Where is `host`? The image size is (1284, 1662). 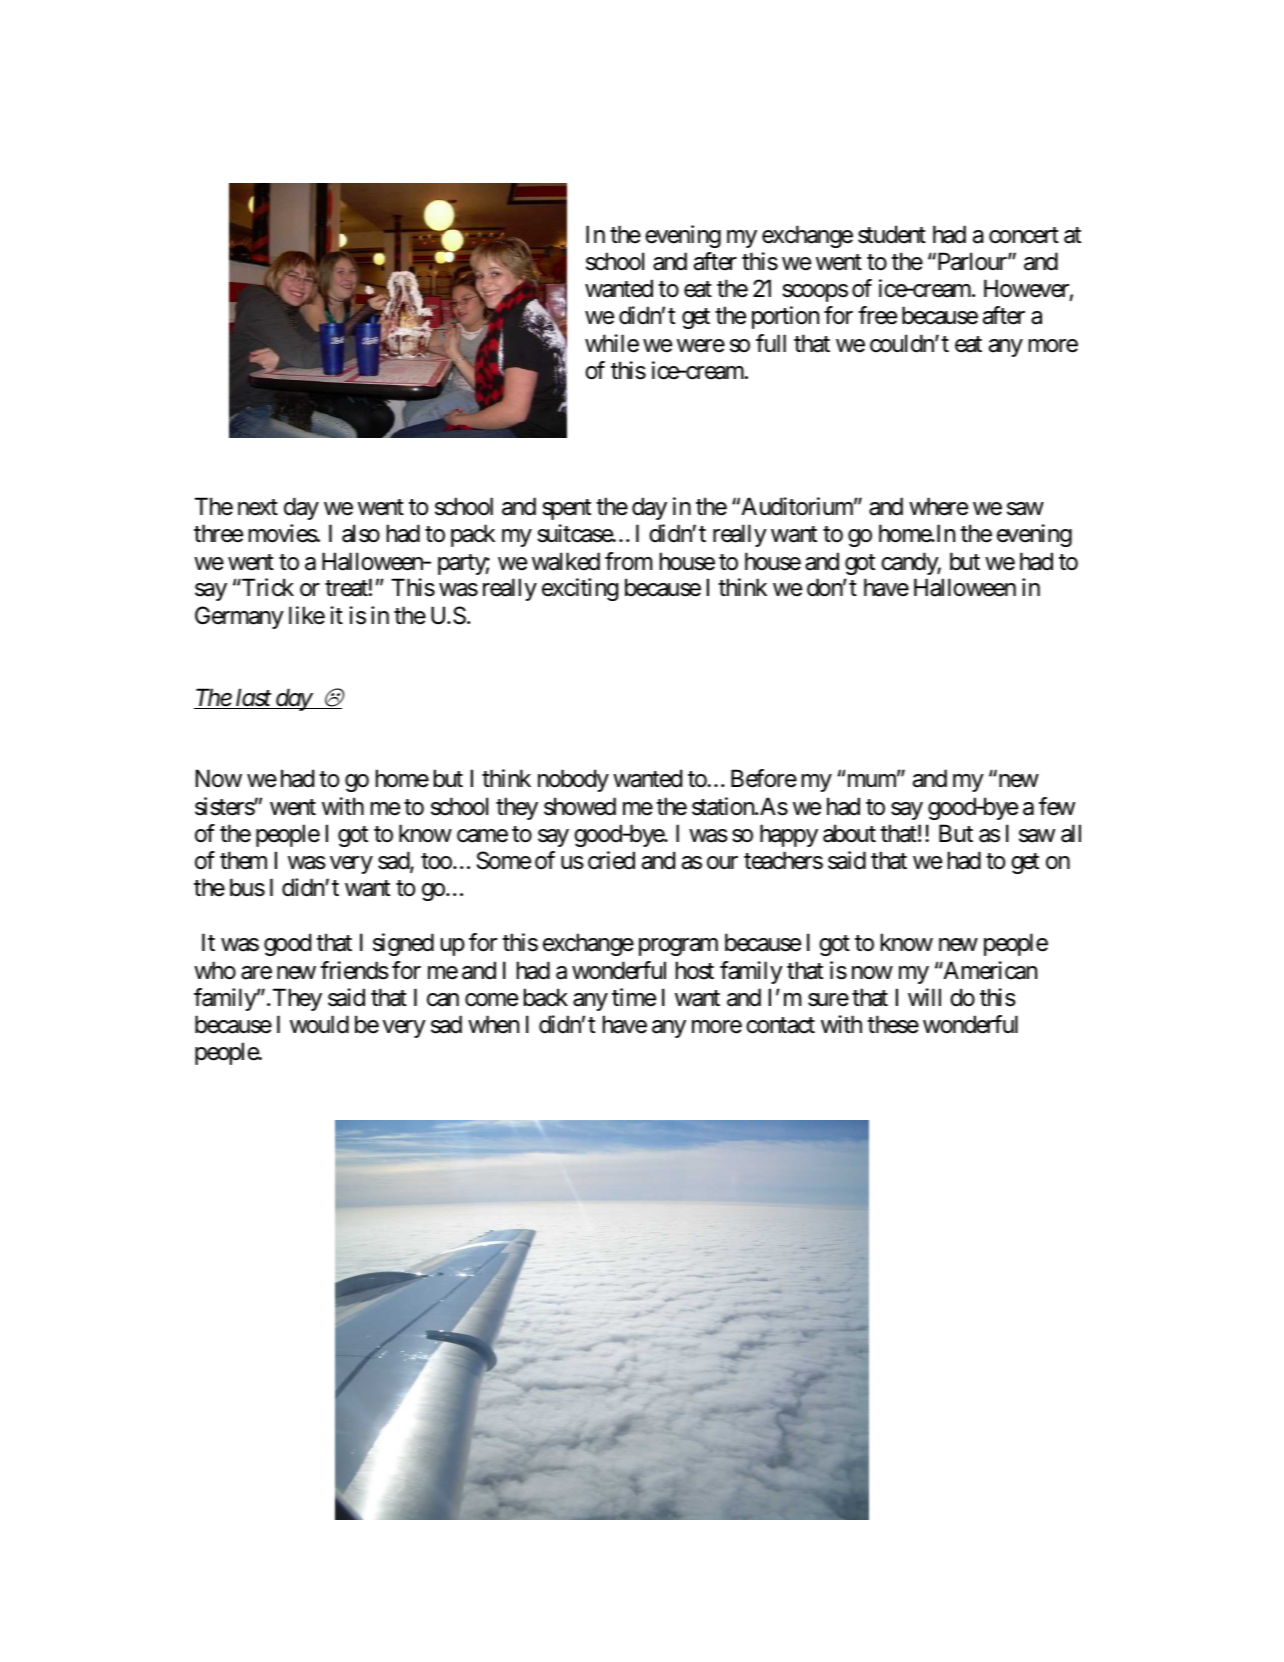 host is located at coordinates (695, 970).
